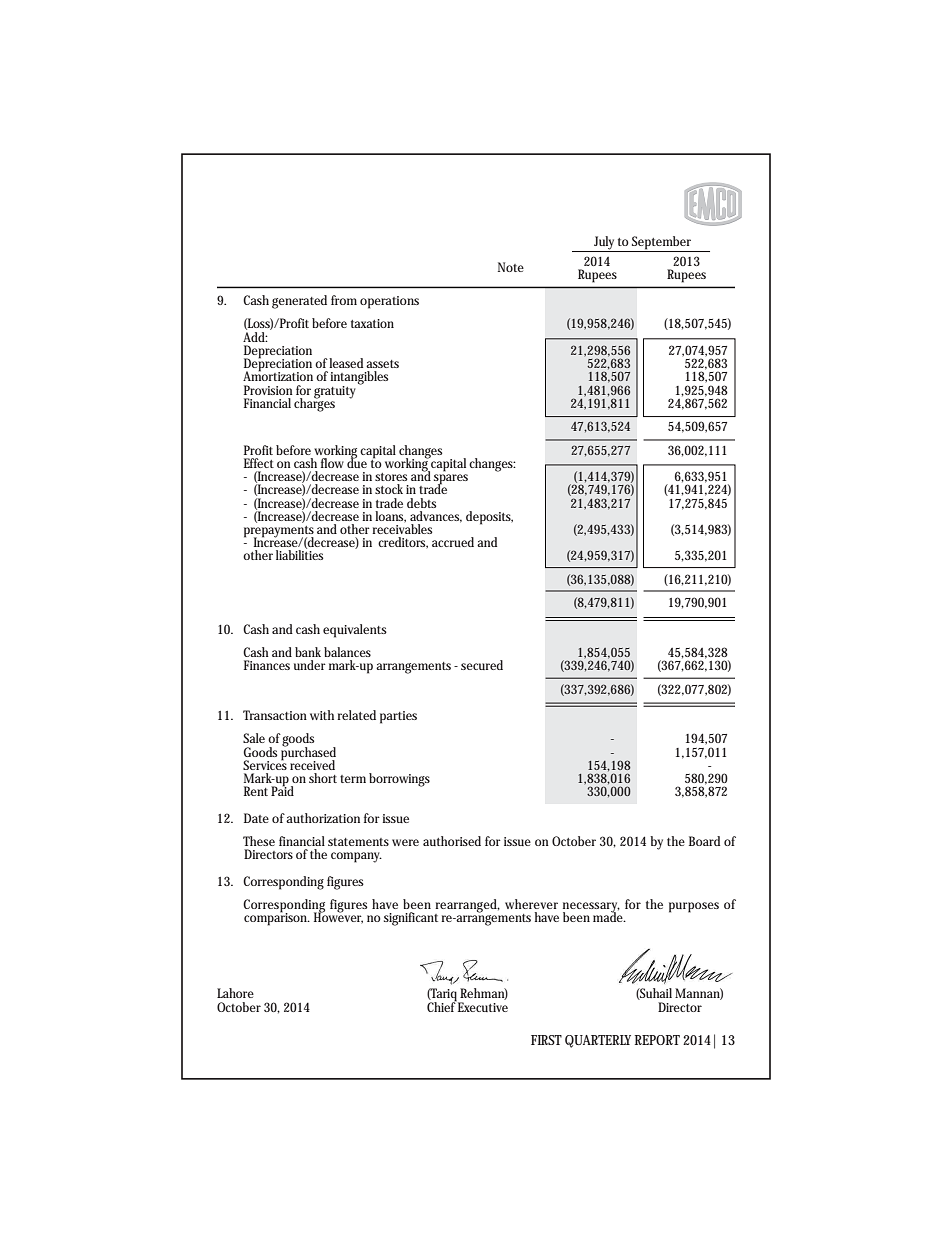 The image size is (952, 1233). I want to click on spares, so click(451, 480).
